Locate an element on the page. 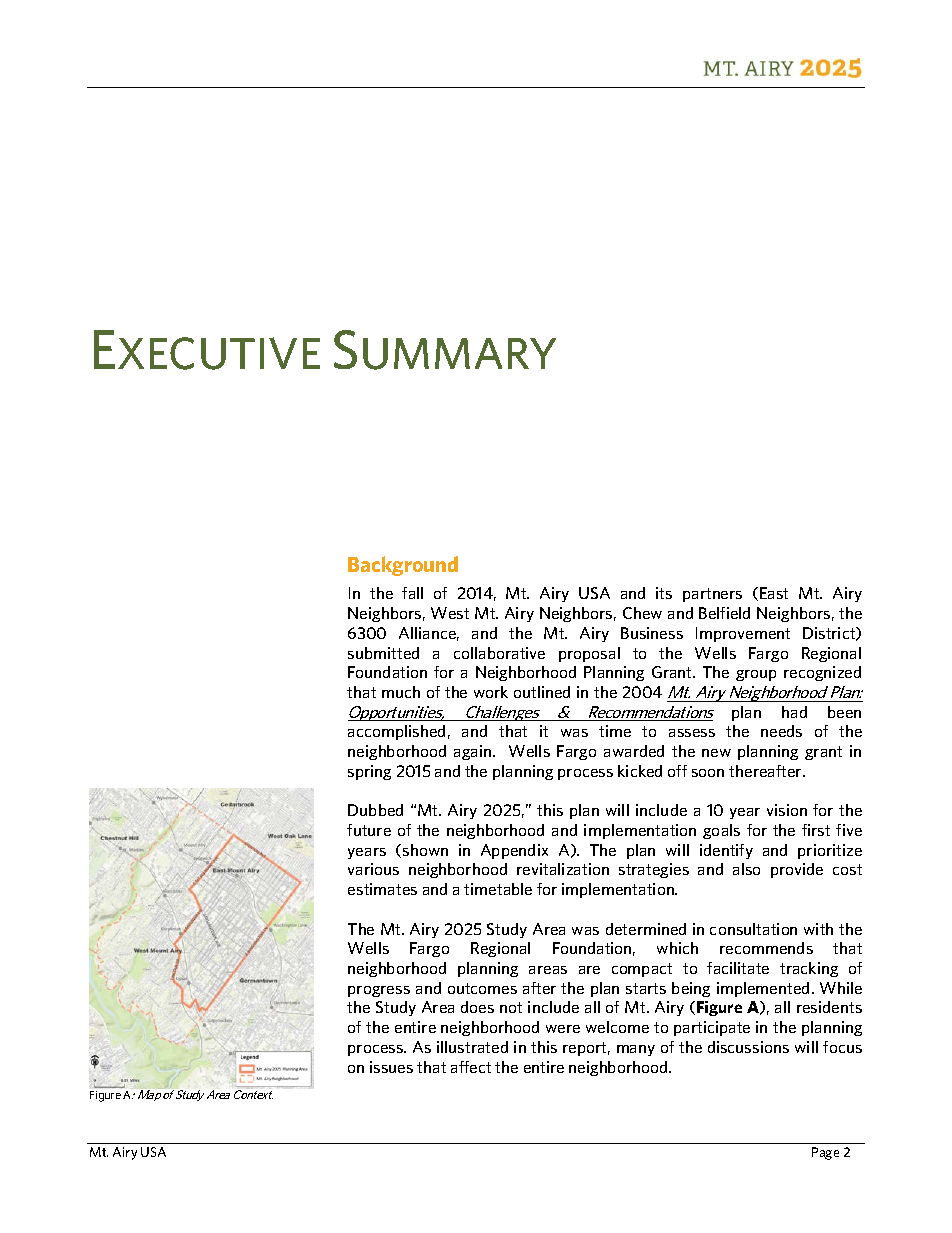 The image size is (952, 1233). East is located at coordinates (774, 593).
